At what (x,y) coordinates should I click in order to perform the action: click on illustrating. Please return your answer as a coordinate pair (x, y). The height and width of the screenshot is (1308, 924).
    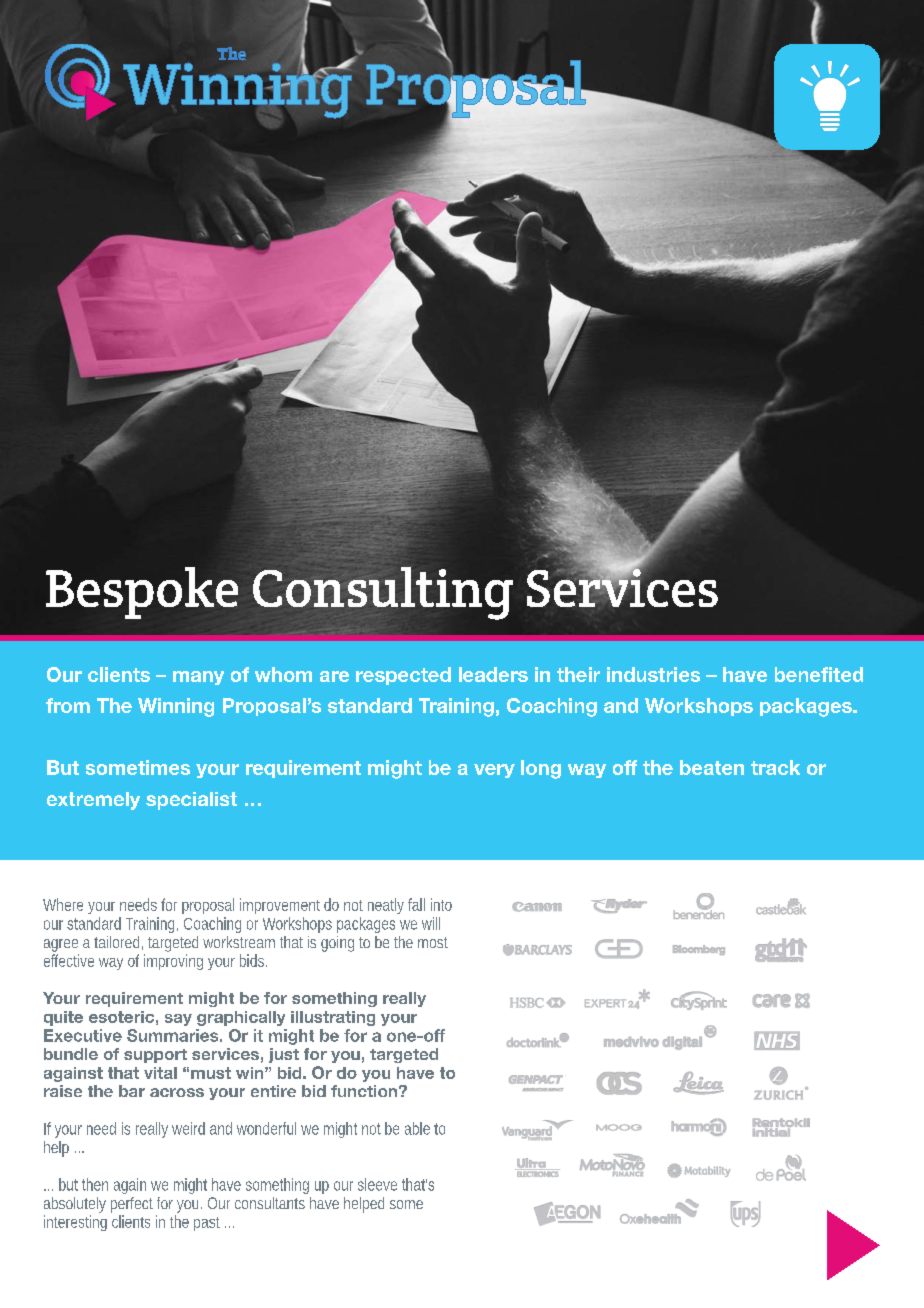
    Looking at the image, I should click on (333, 1018).
